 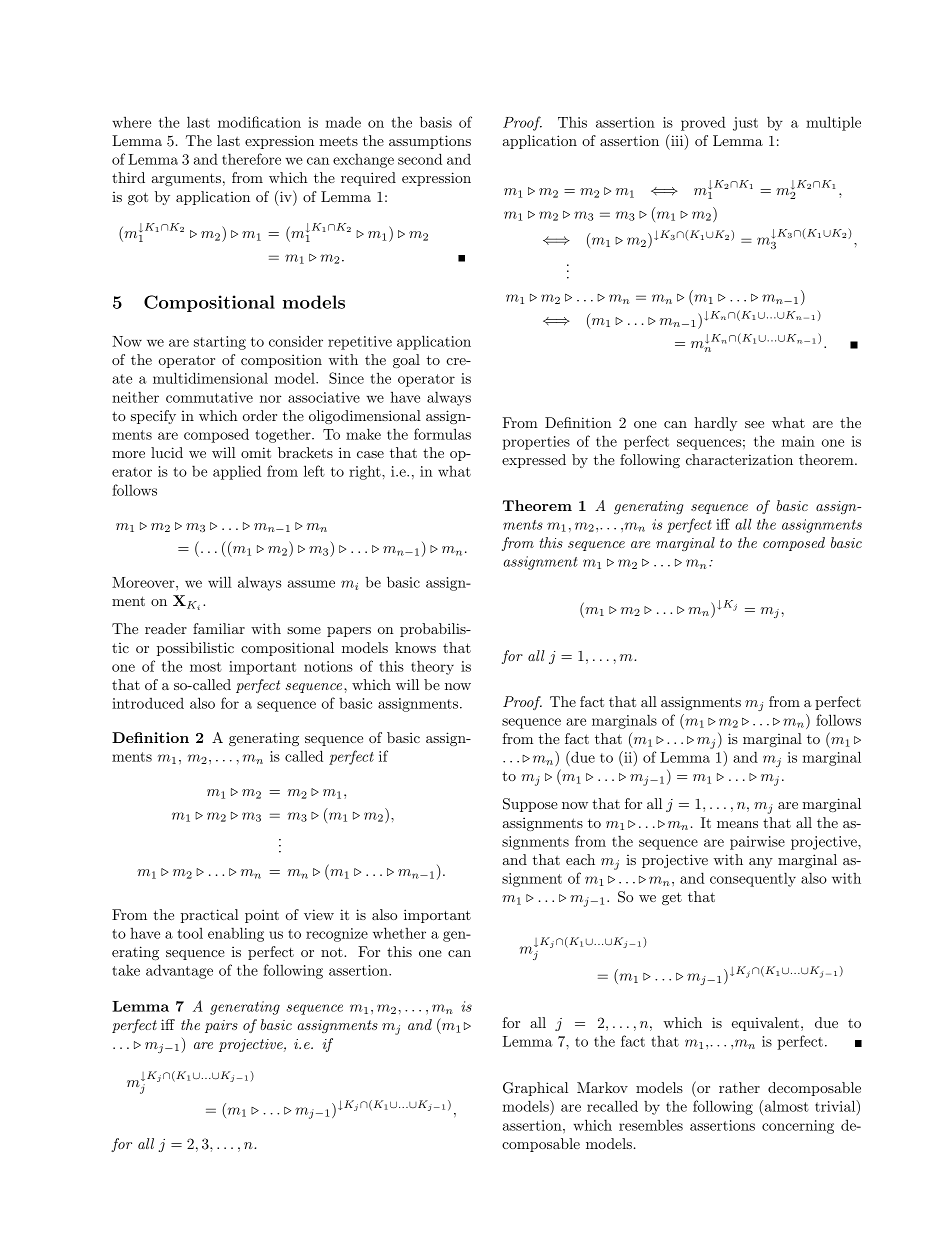 What do you see at coordinates (745, 124) in the page?
I see `just` at bounding box center [745, 124].
